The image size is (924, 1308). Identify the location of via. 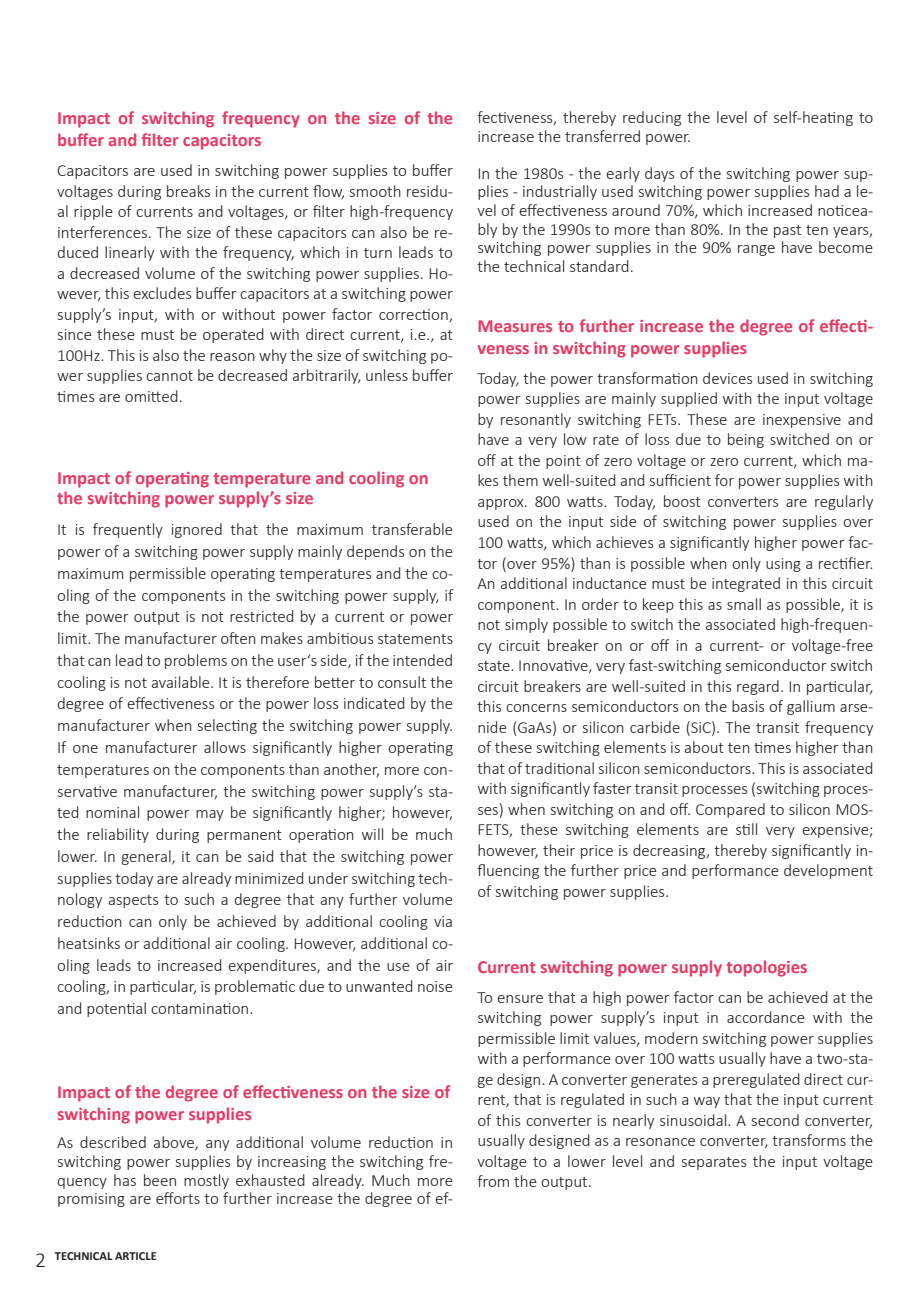
(443, 921).
